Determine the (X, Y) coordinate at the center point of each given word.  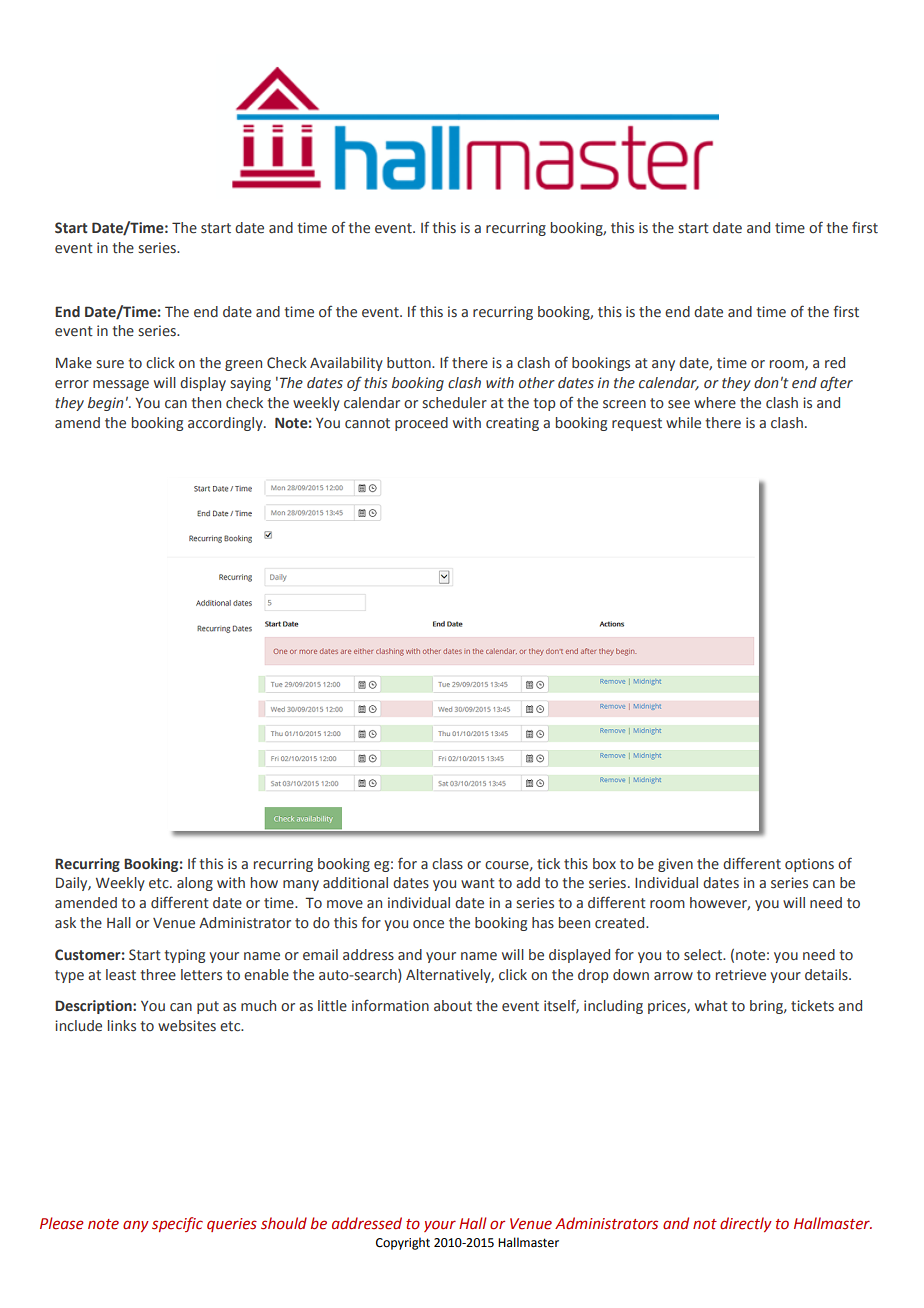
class (447, 864)
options (809, 865)
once (428, 924)
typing (184, 956)
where (715, 403)
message (121, 385)
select (704, 955)
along (195, 884)
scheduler (454, 403)
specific (177, 1224)
